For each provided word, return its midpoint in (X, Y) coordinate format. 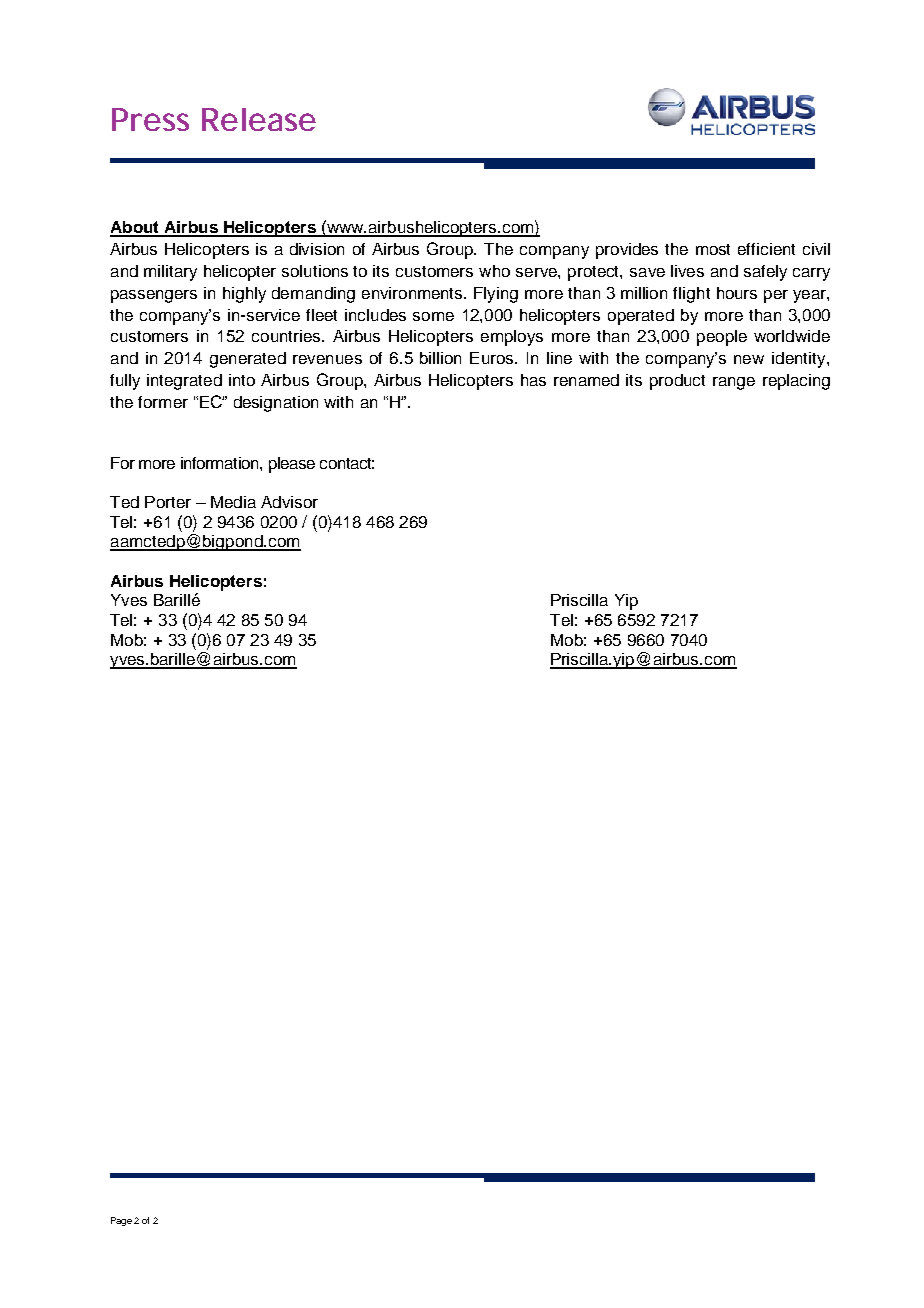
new (749, 359)
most (713, 249)
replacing (796, 382)
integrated (184, 382)
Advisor (289, 502)
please (292, 465)
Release (259, 119)
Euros (493, 358)
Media (233, 502)
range (734, 383)
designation (276, 404)
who (494, 271)
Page (121, 1221)
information (221, 463)
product (677, 382)
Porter (168, 502)
